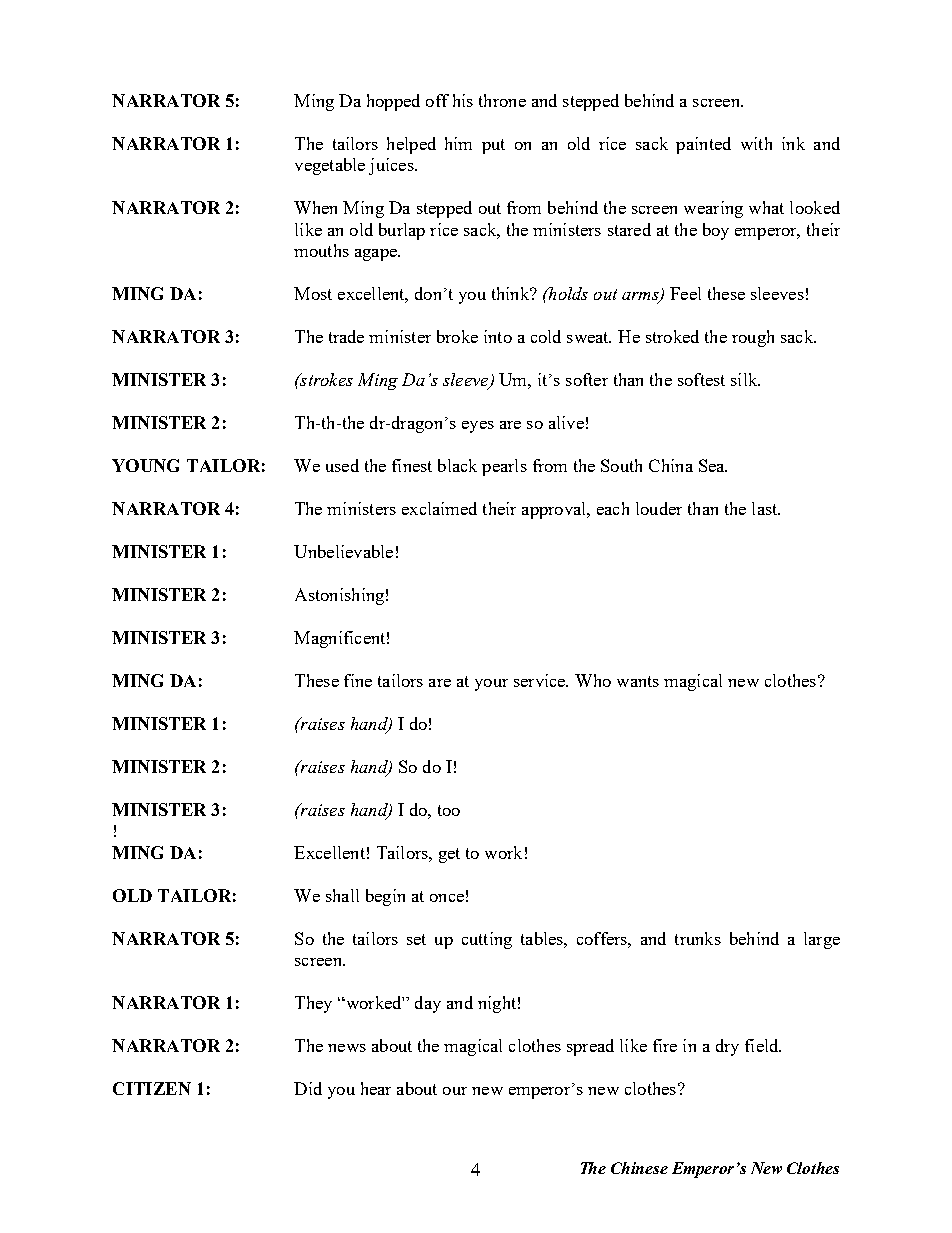  I want to click on YOUNG, so click(145, 465).
